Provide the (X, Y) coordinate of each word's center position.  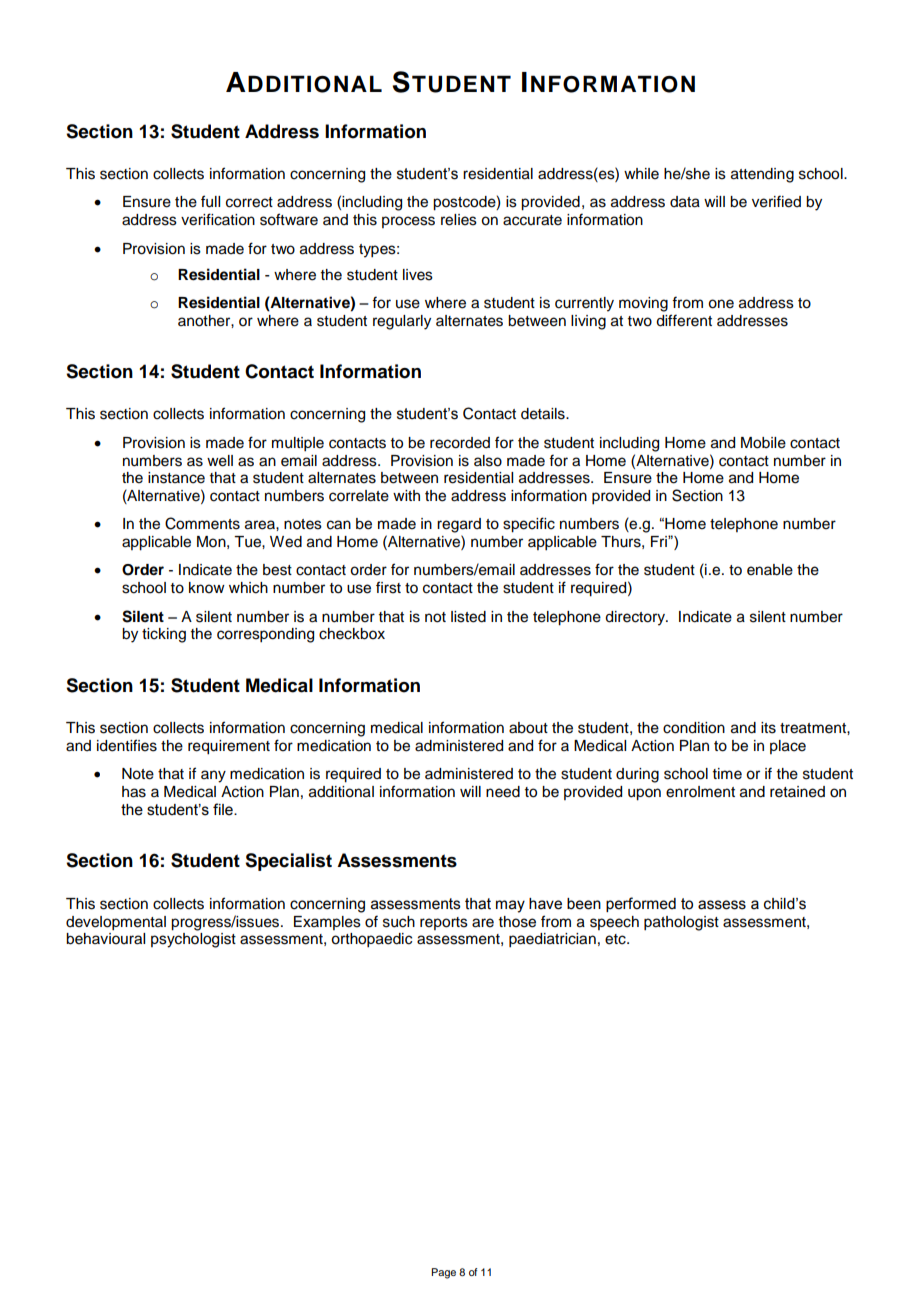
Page (443, 1273)
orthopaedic (371, 940)
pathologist (681, 923)
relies (459, 220)
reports (444, 923)
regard (459, 525)
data (685, 202)
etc (616, 939)
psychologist (193, 940)
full (210, 201)
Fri (660, 541)
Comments (202, 523)
